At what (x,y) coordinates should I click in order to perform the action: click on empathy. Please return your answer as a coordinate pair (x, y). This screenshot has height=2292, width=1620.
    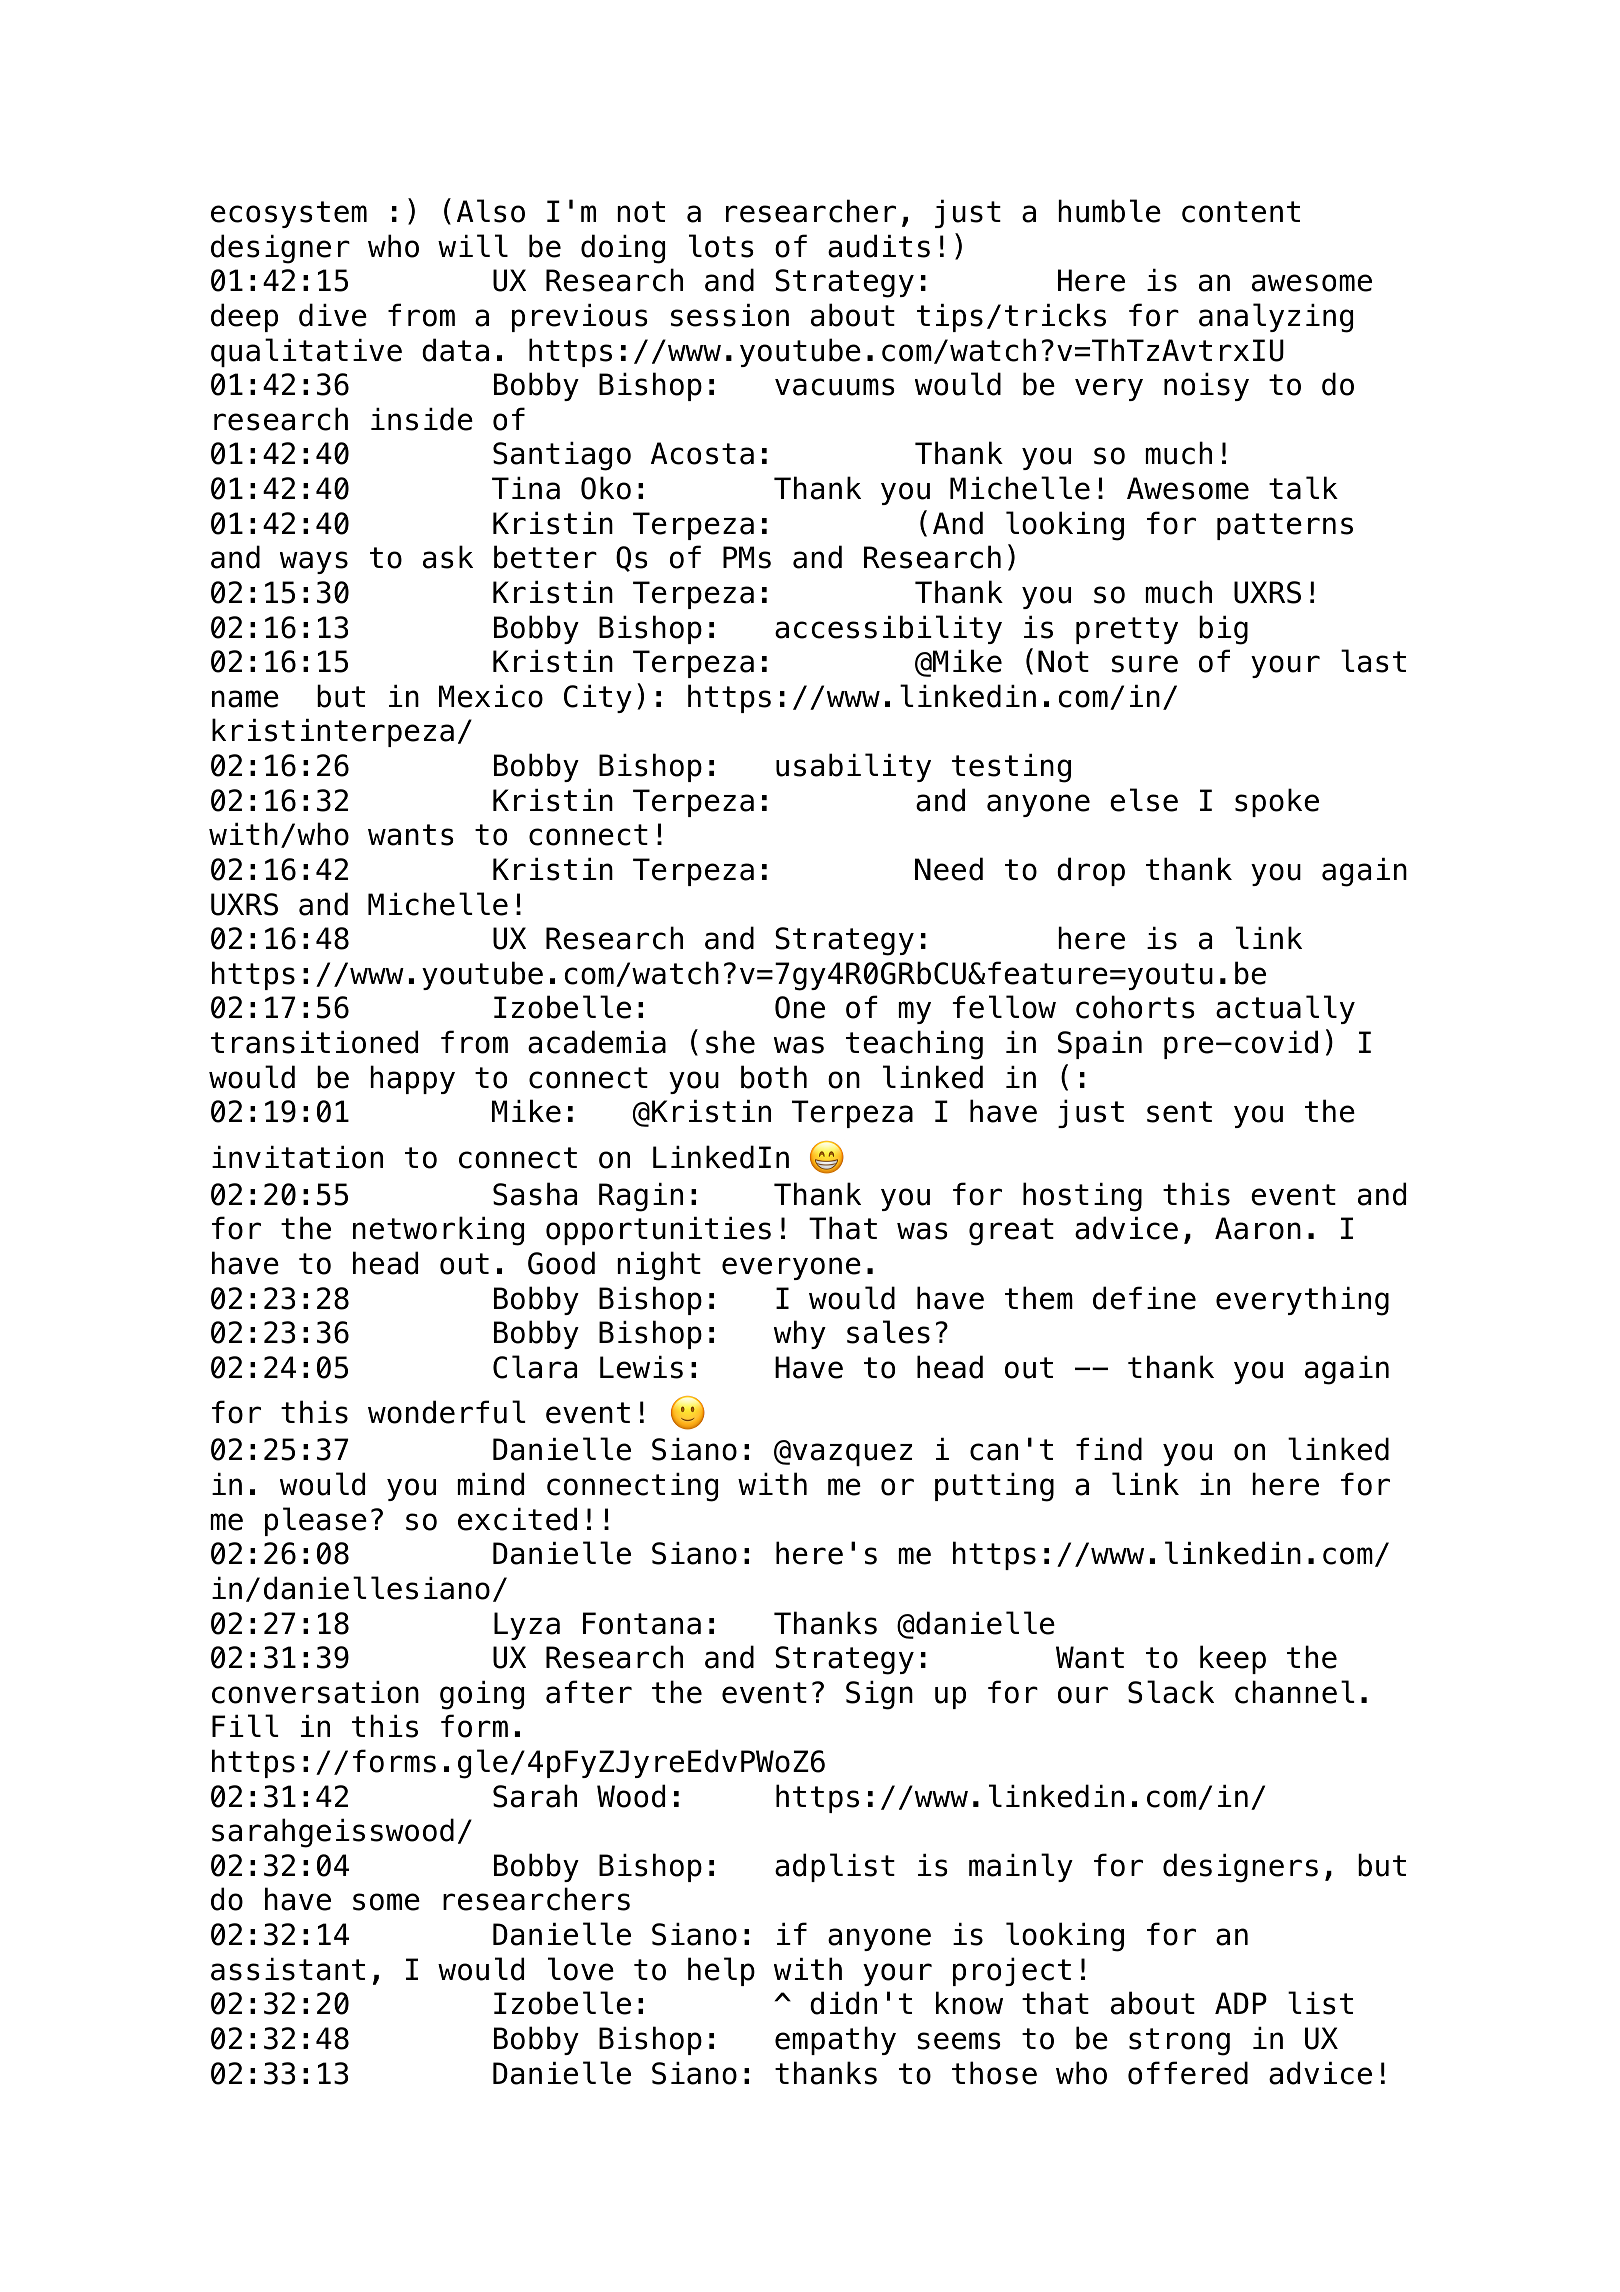
    Looking at the image, I should click on (835, 2040).
